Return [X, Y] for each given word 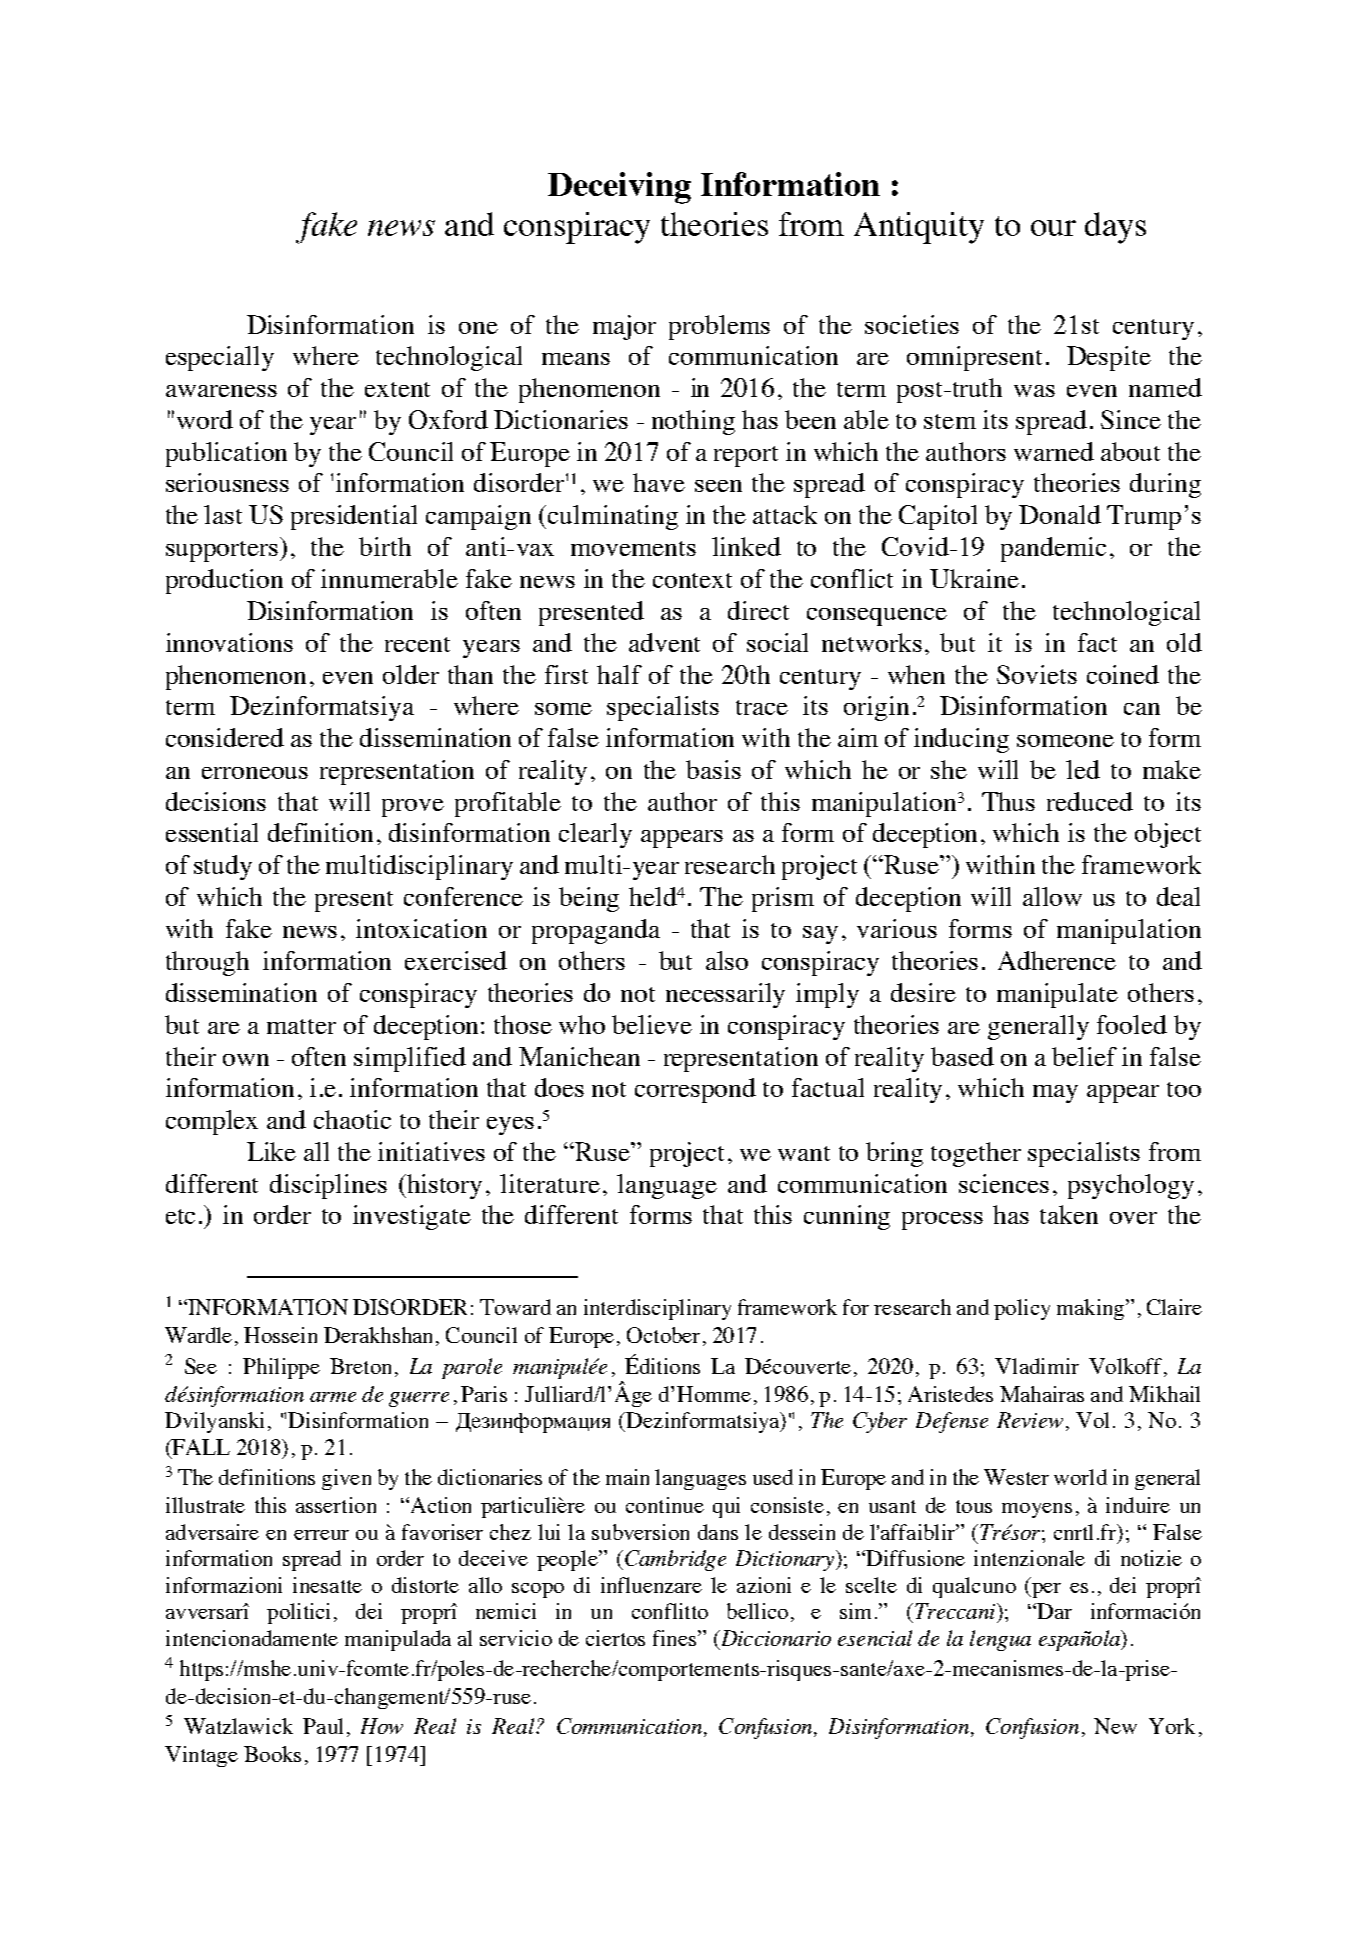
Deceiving [619, 188]
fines [674, 1638]
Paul [323, 1726]
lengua [1000, 1640]
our [1053, 228]
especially [220, 358]
